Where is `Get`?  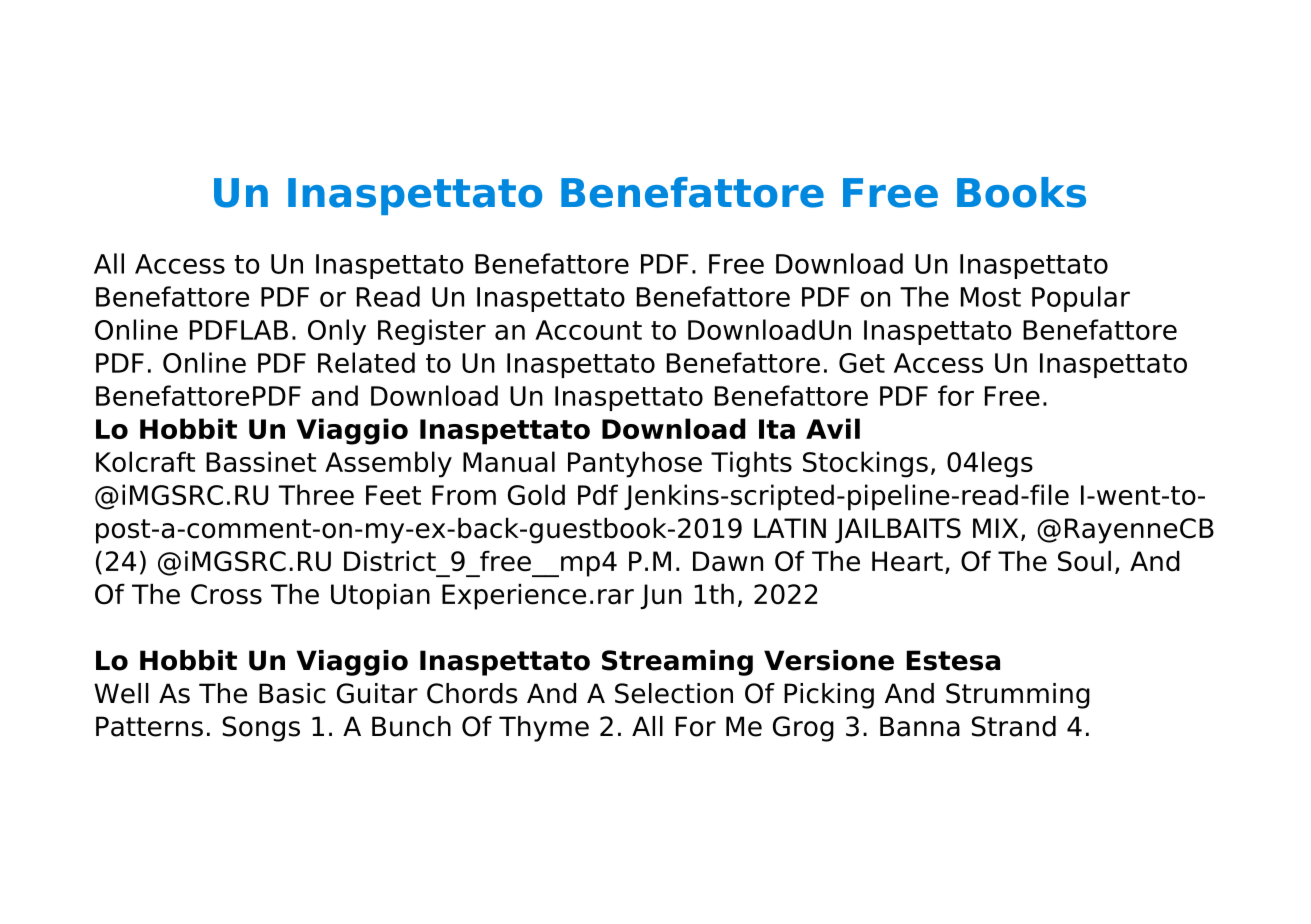
Get is located at coordinates (862, 363).
